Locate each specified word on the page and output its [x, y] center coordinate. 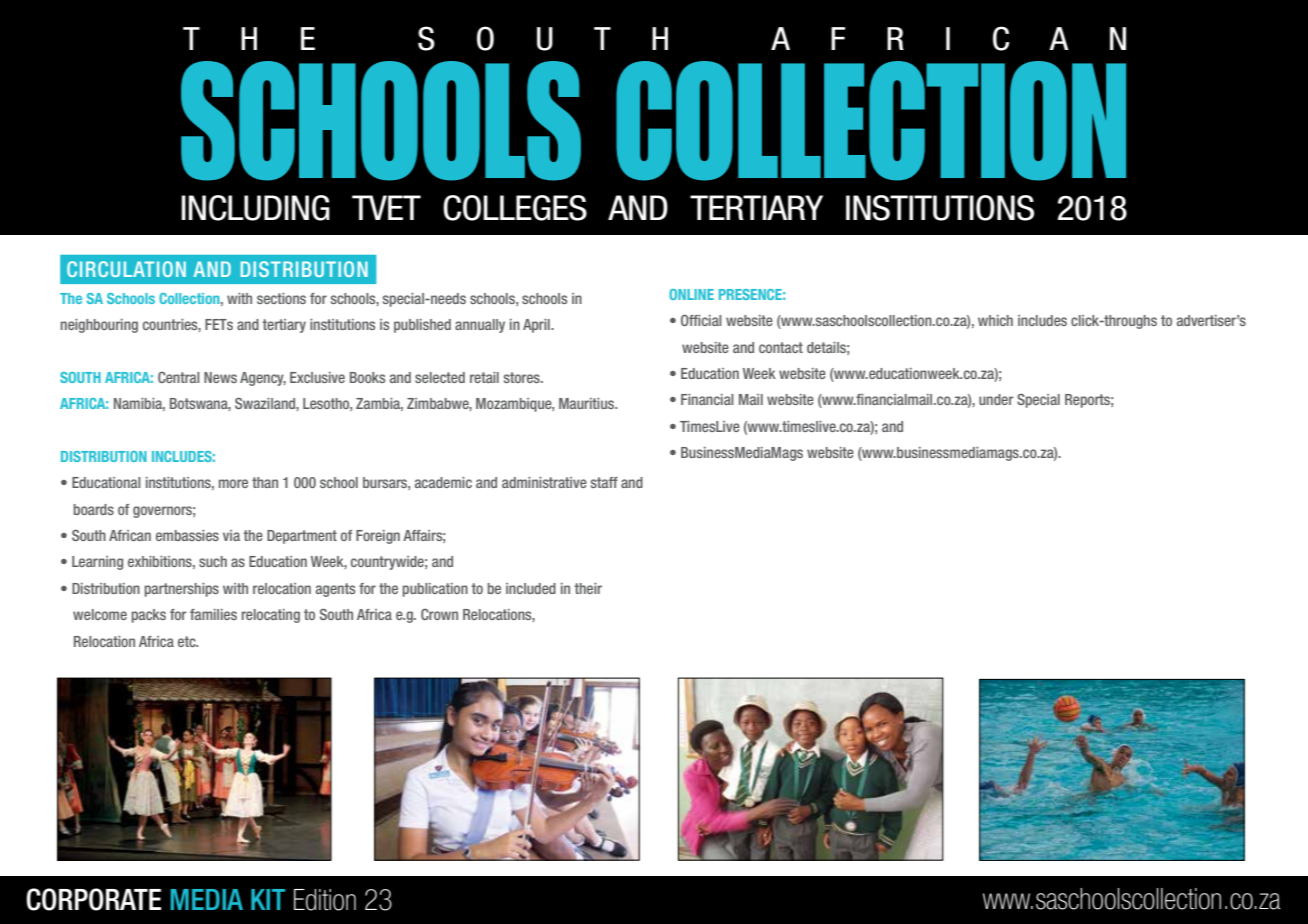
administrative [544, 482]
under [996, 399]
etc [188, 641]
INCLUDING [255, 208]
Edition [325, 900]
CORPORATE [93, 899]
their [588, 588]
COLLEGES [515, 208]
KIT [268, 899]
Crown [439, 614]
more [233, 483]
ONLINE [691, 294]
